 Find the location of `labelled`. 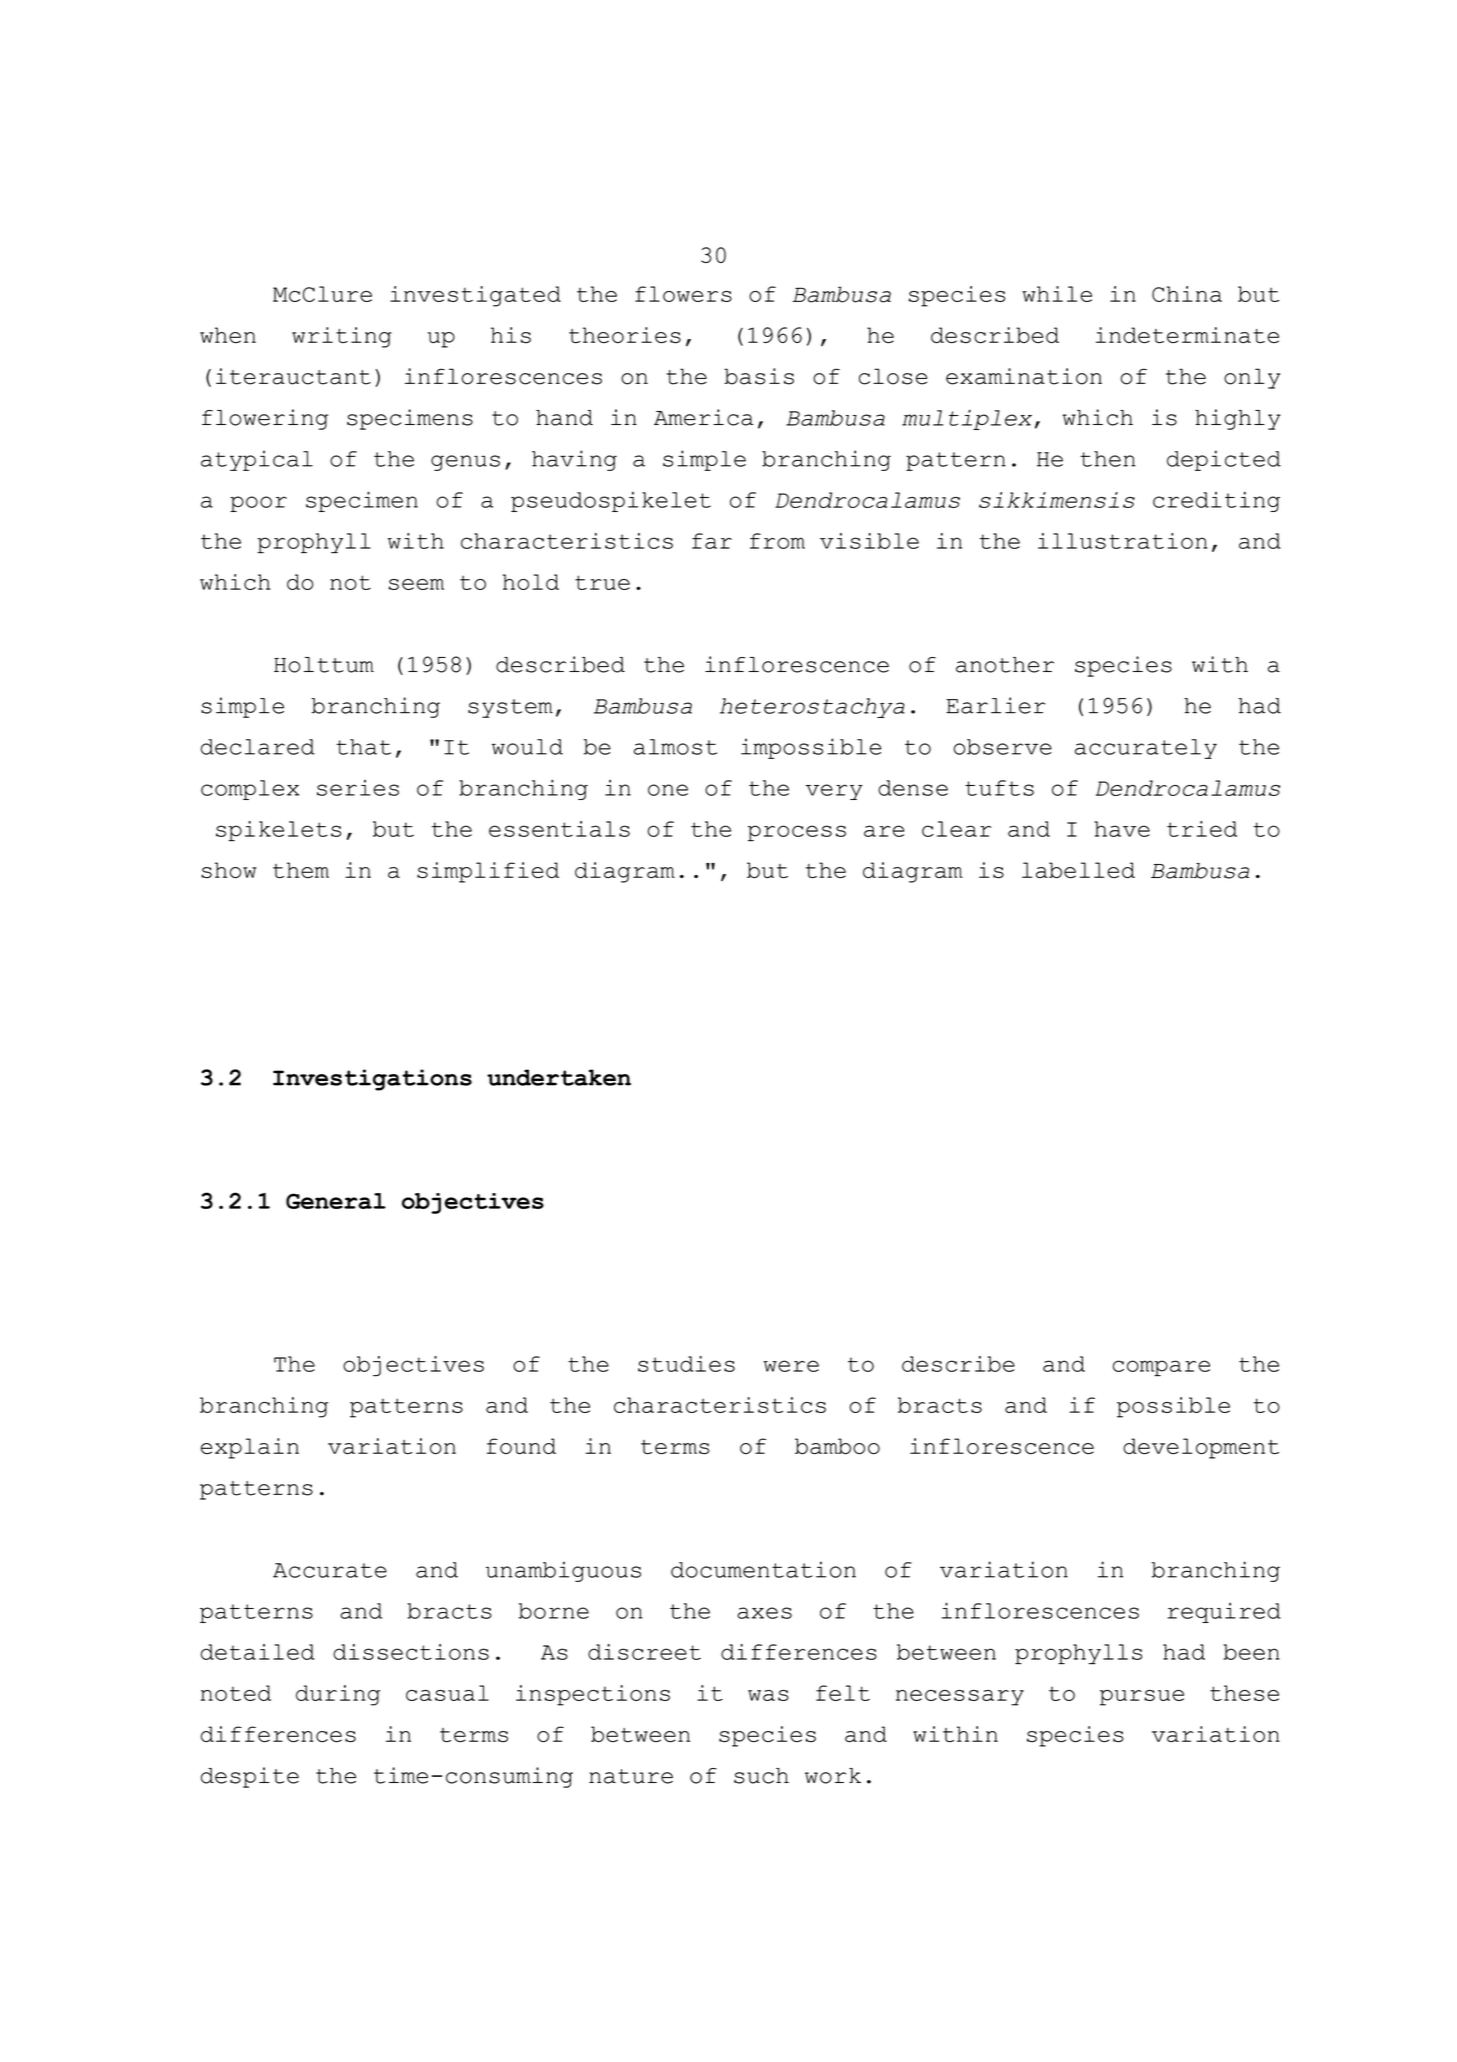

labelled is located at coordinates (1078, 870).
